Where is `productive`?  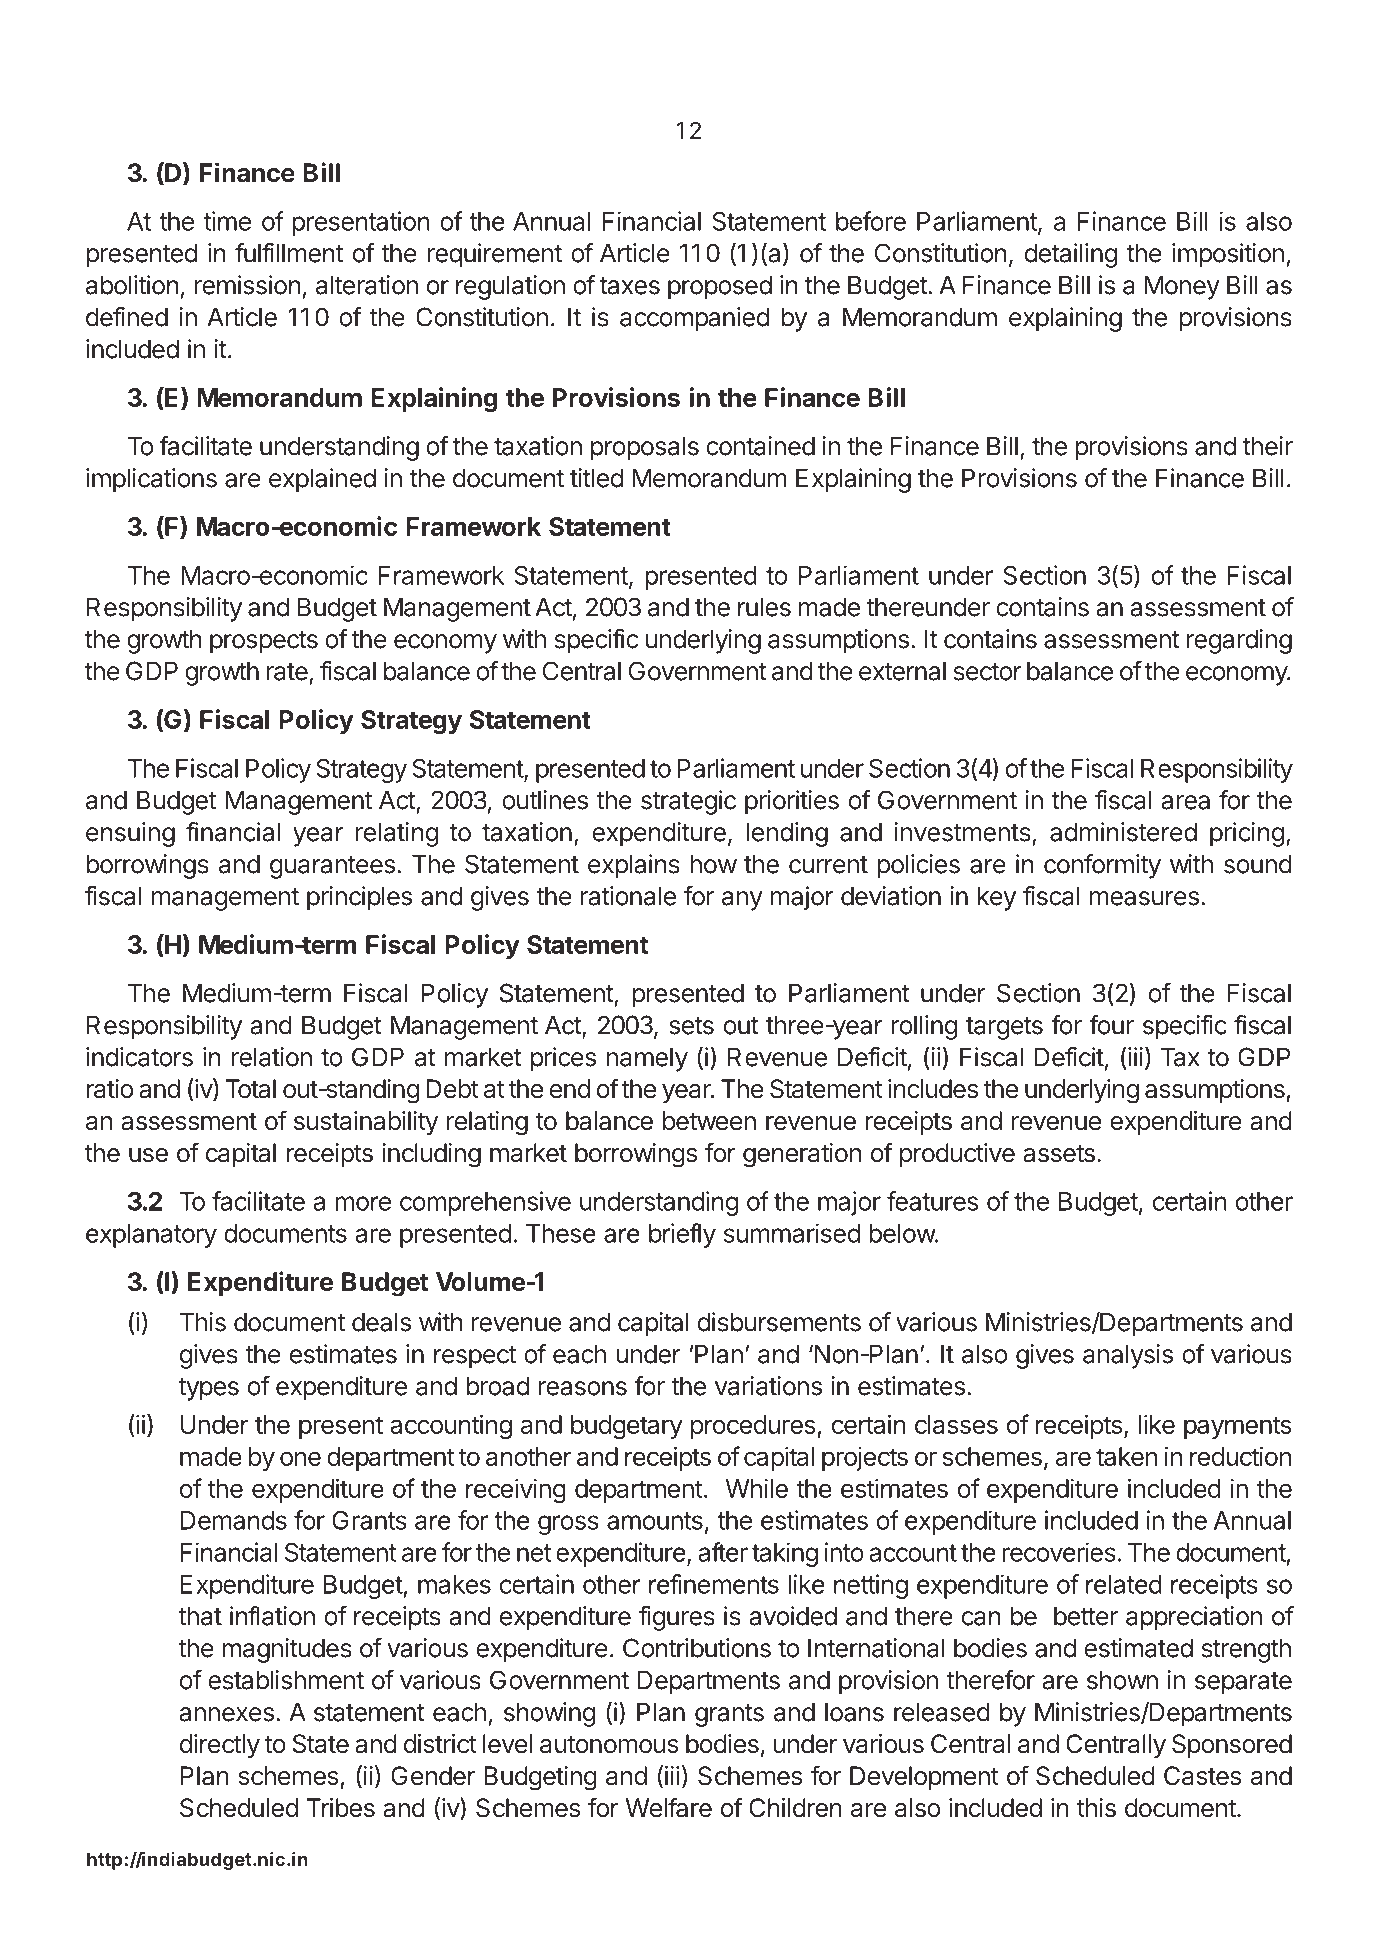 productive is located at coordinates (957, 1155).
